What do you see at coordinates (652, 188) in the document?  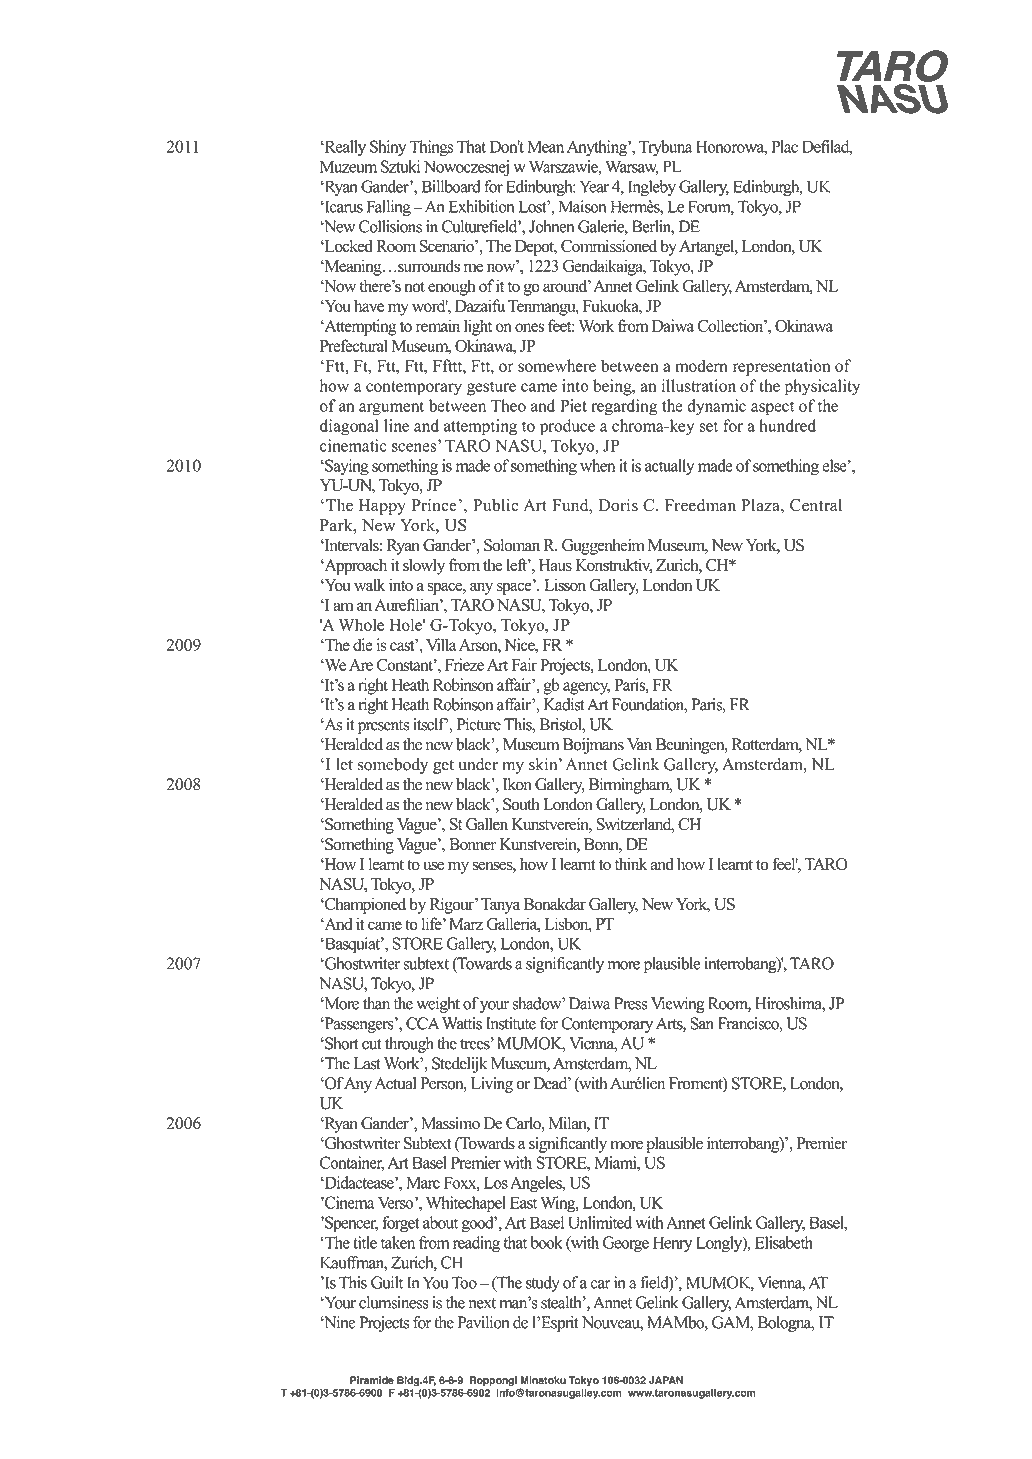 I see `Ingleby` at bounding box center [652, 188].
